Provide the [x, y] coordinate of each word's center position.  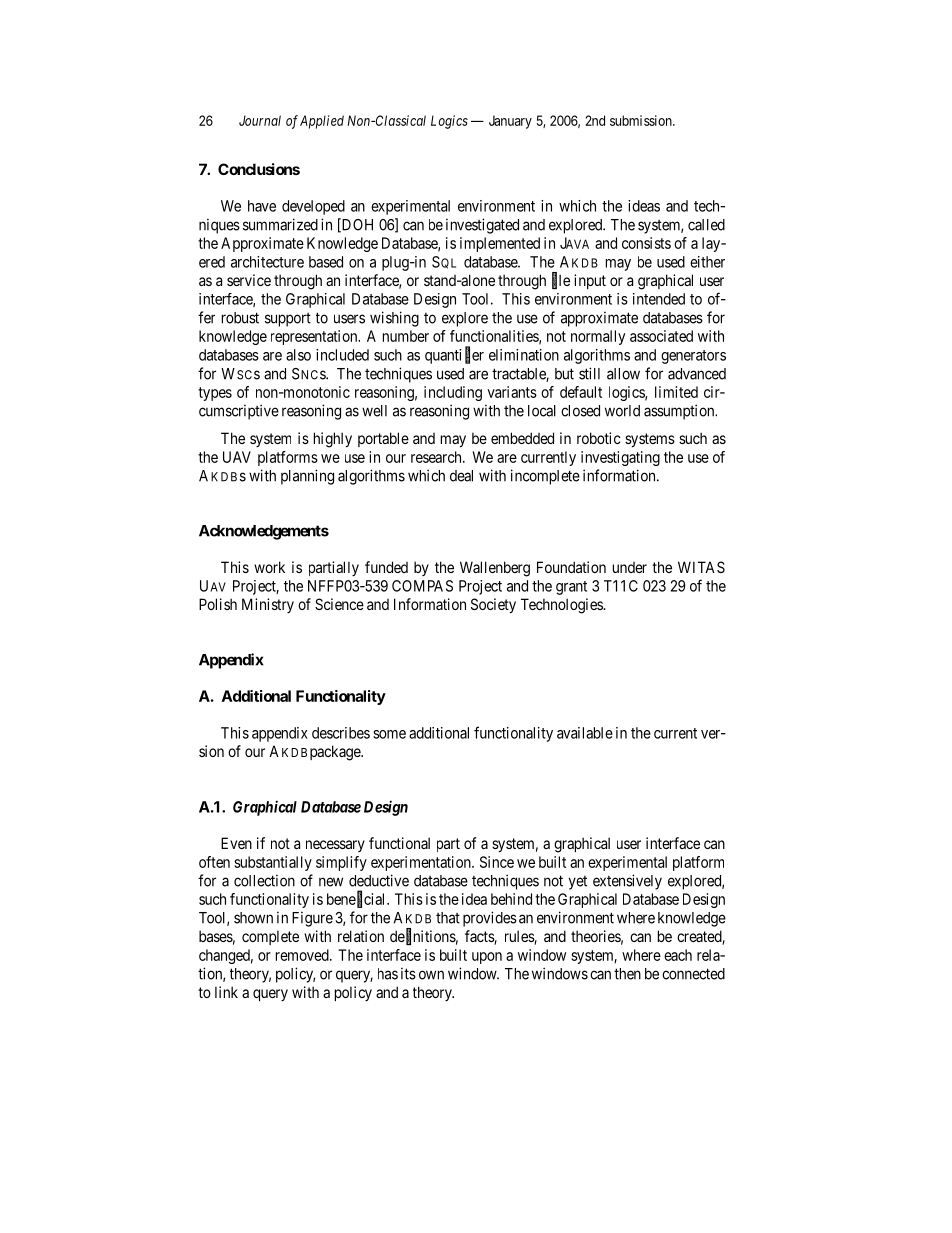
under [630, 567]
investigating [620, 458]
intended [659, 299]
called [706, 225]
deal [461, 476]
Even [236, 843]
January [510, 122]
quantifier [454, 355]
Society [493, 605]
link [226, 992]
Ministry [268, 605]
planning [307, 477]
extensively [627, 882]
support [288, 320]
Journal [260, 120]
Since [497, 862]
